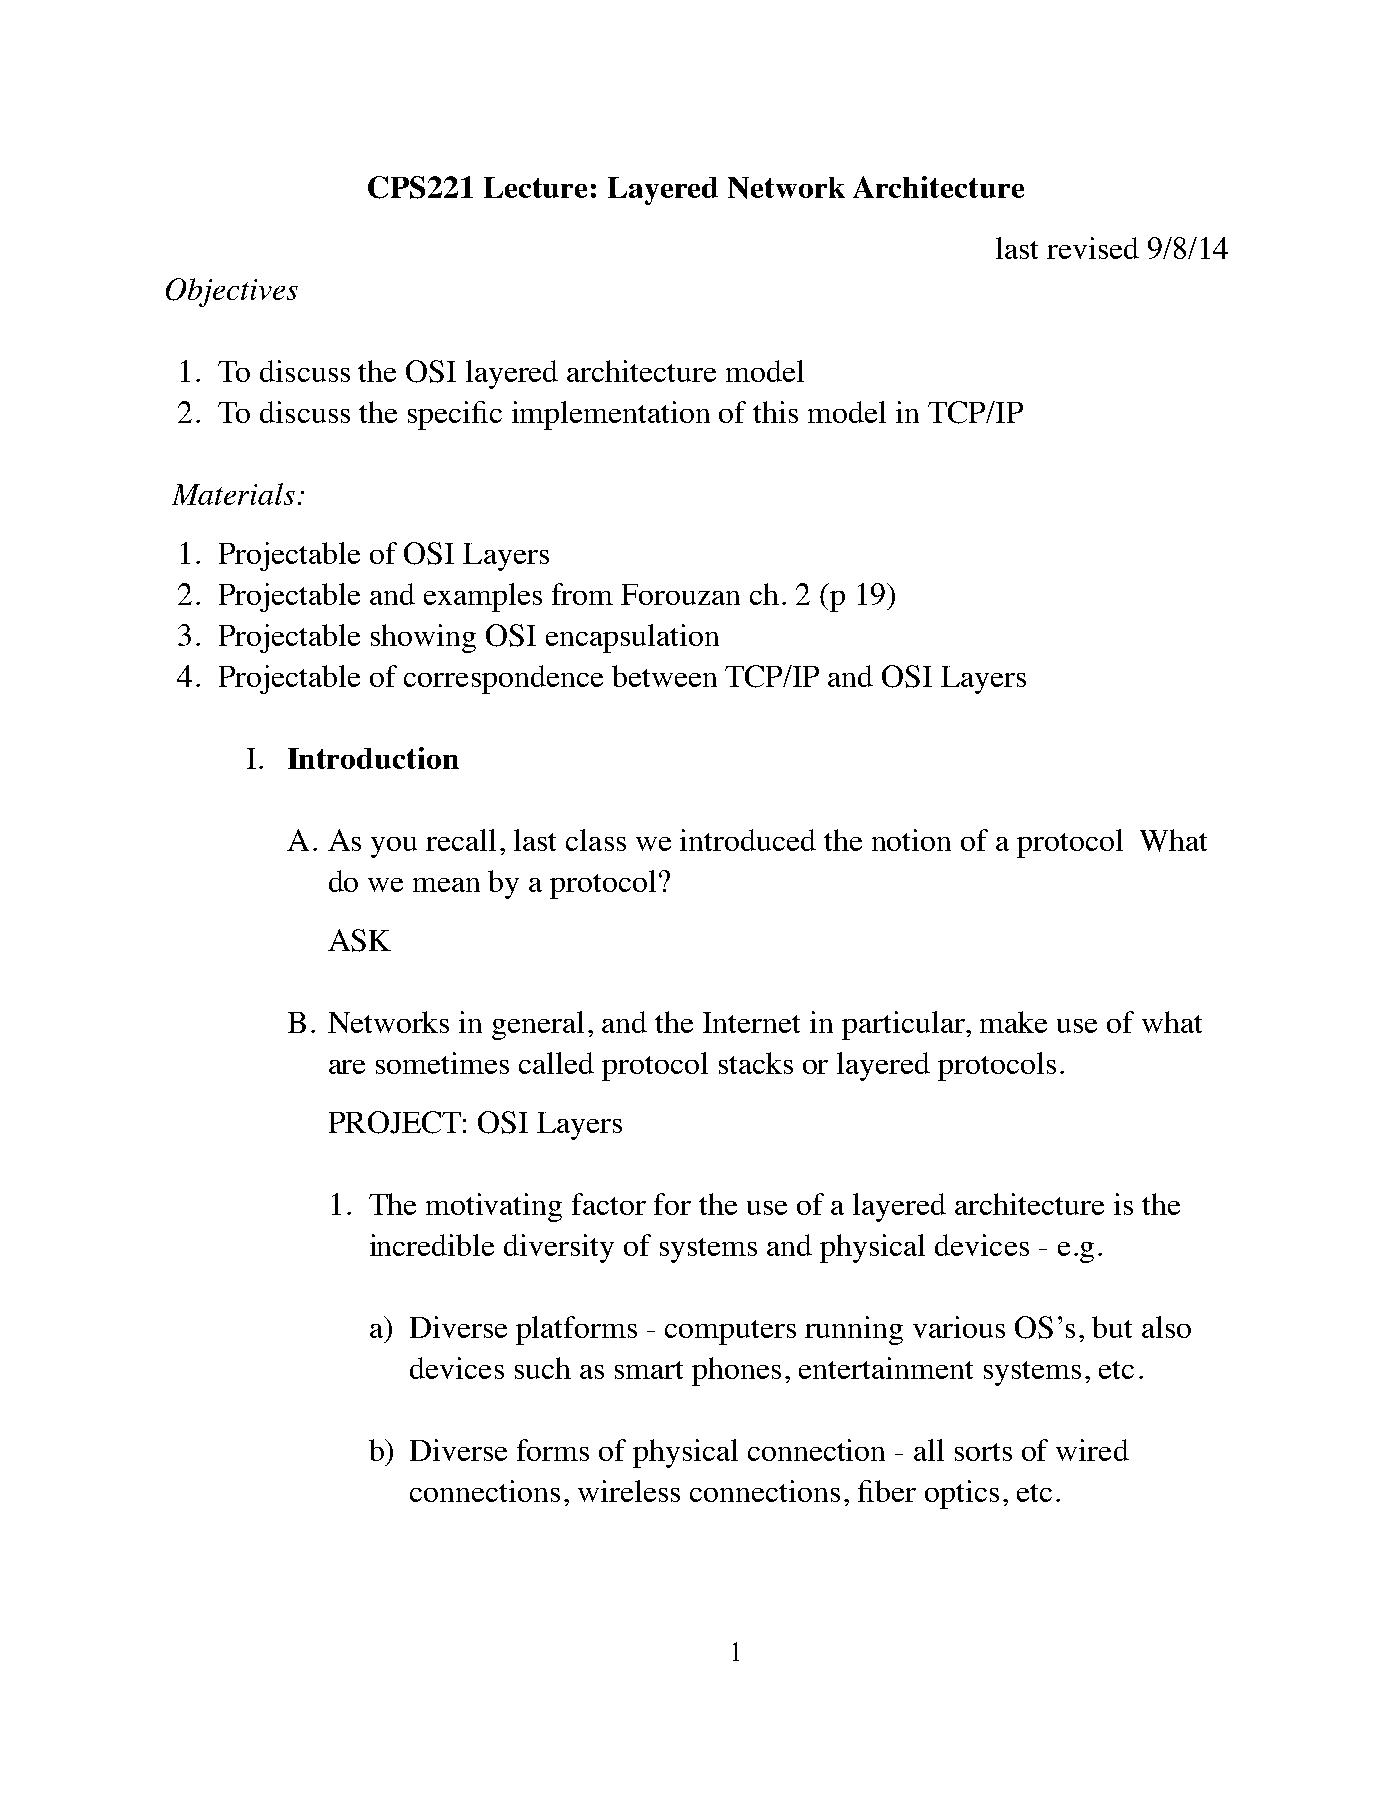  Describe the element at coordinates (543, 1368) in the document. I see `such` at that location.
